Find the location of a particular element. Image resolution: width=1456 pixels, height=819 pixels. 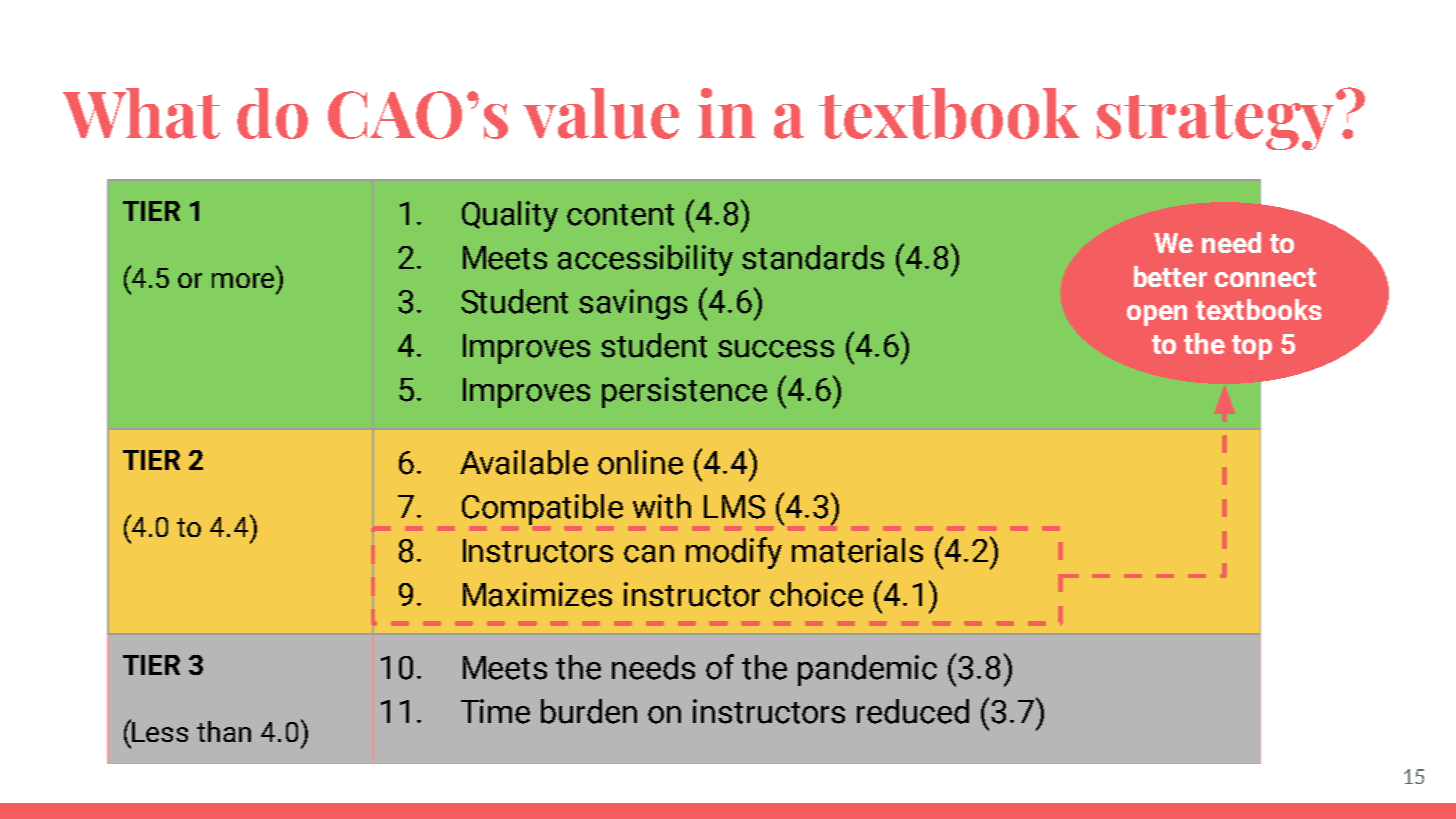

pandemic is located at coordinates (867, 670).
